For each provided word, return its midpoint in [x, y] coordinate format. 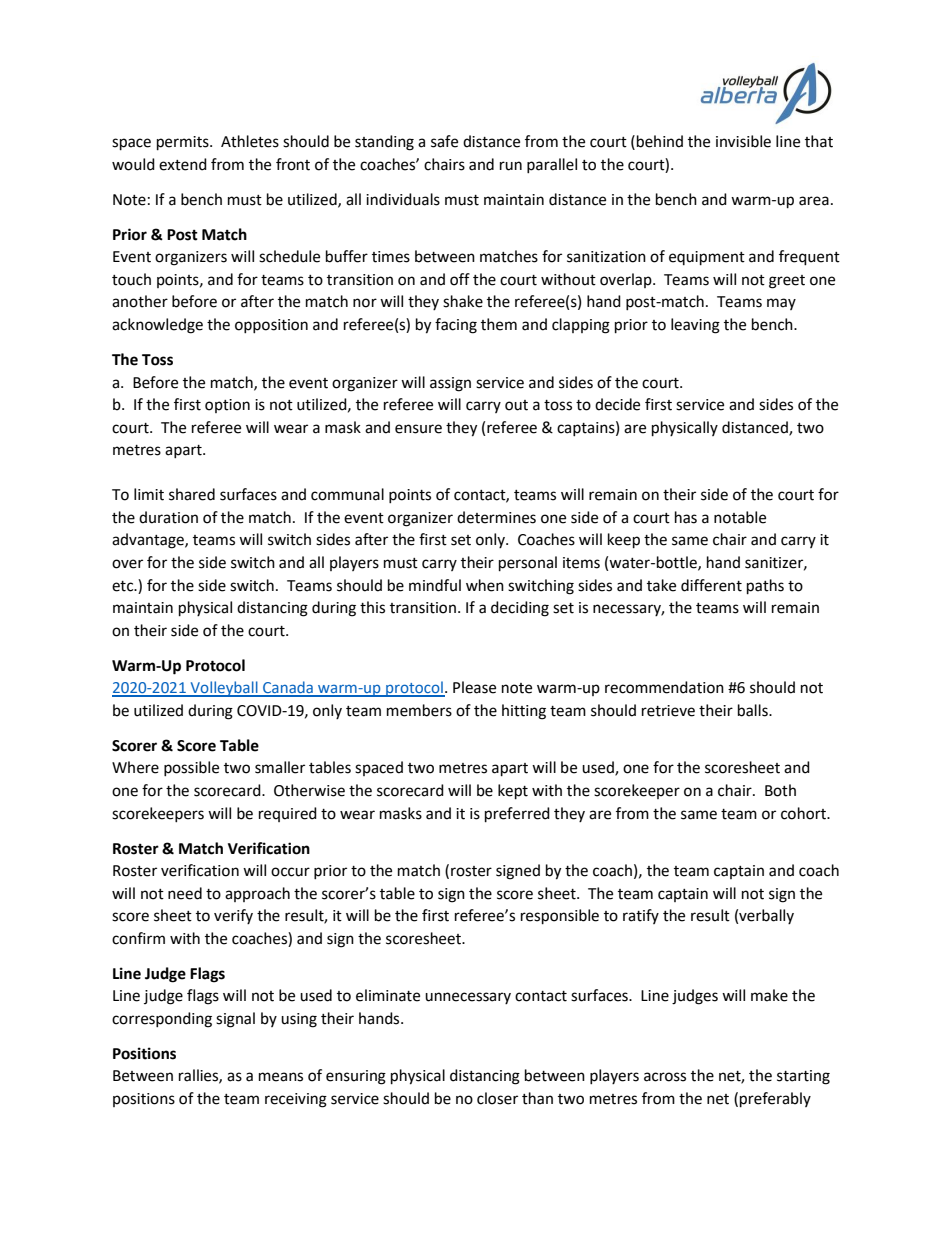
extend [183, 164]
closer [497, 1098]
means [281, 1077]
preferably [775, 1100]
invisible [743, 141]
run [511, 166]
